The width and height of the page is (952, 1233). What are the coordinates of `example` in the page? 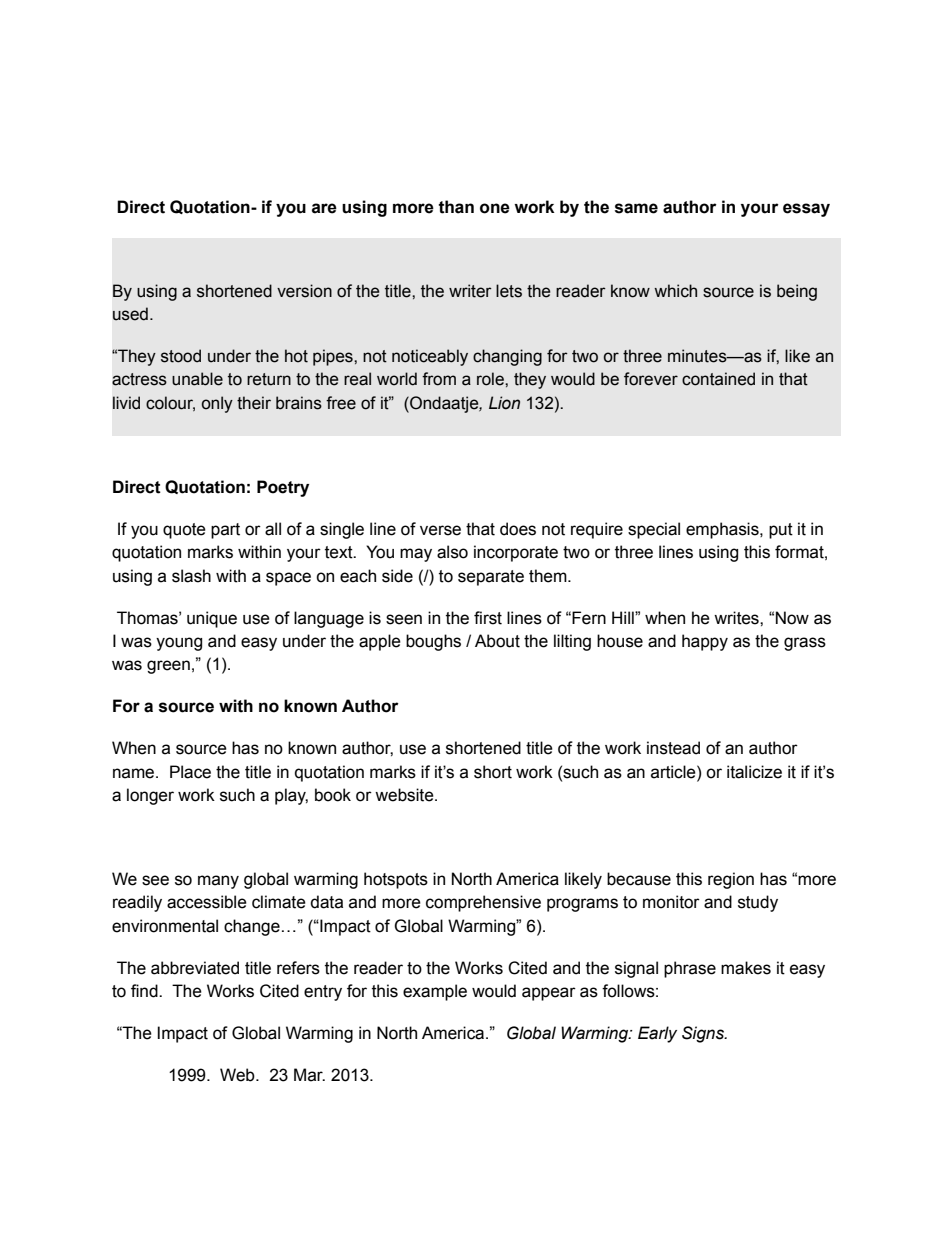 It's located at (435, 992).
